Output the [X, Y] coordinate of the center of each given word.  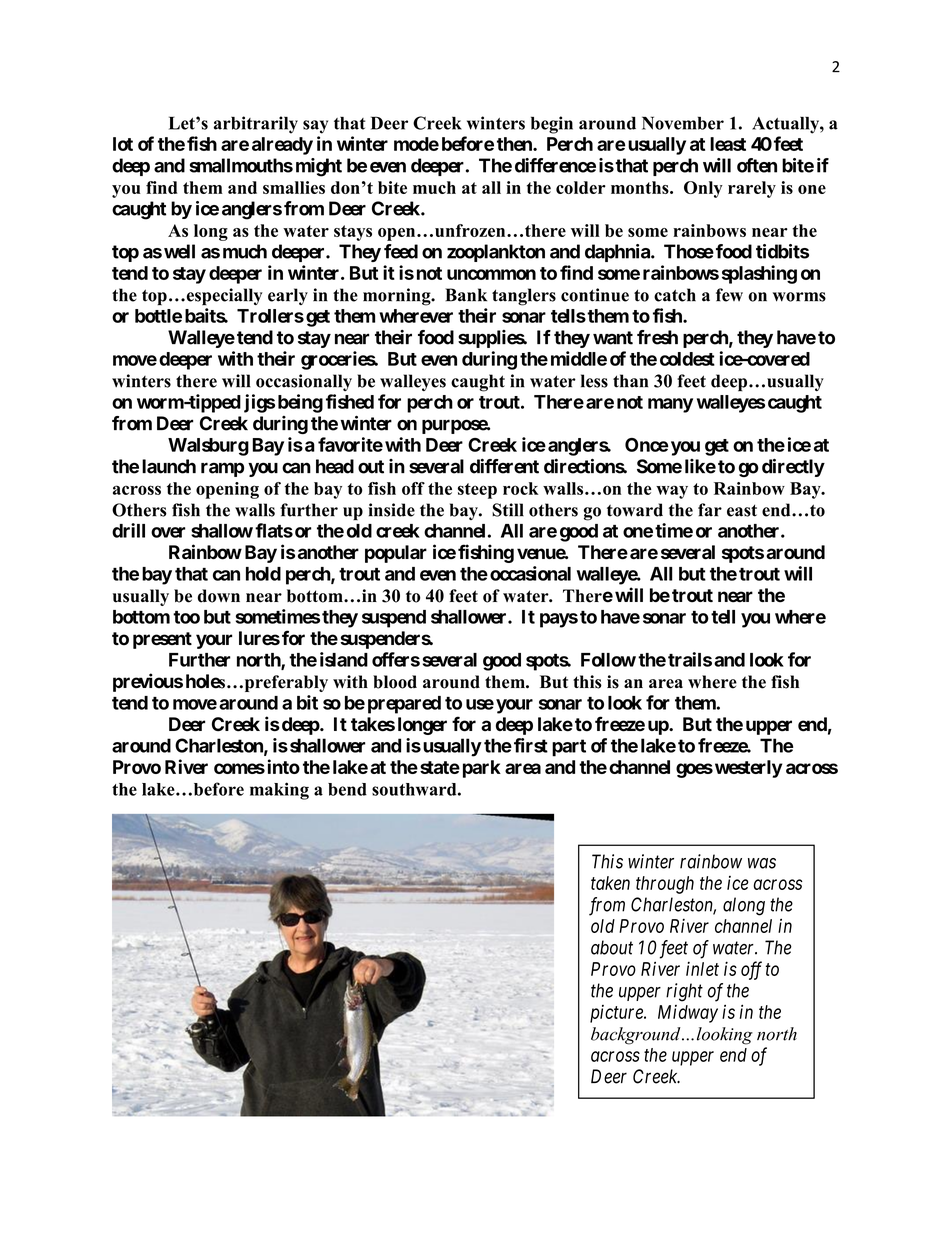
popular [396, 554]
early [288, 296]
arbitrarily [256, 125]
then [515, 144]
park [482, 769]
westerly [749, 769]
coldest [687, 359]
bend [347, 789]
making [279, 791]
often [757, 165]
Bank [466, 295]
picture [617, 1014]
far [710, 510]
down [219, 596]
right [684, 992]
